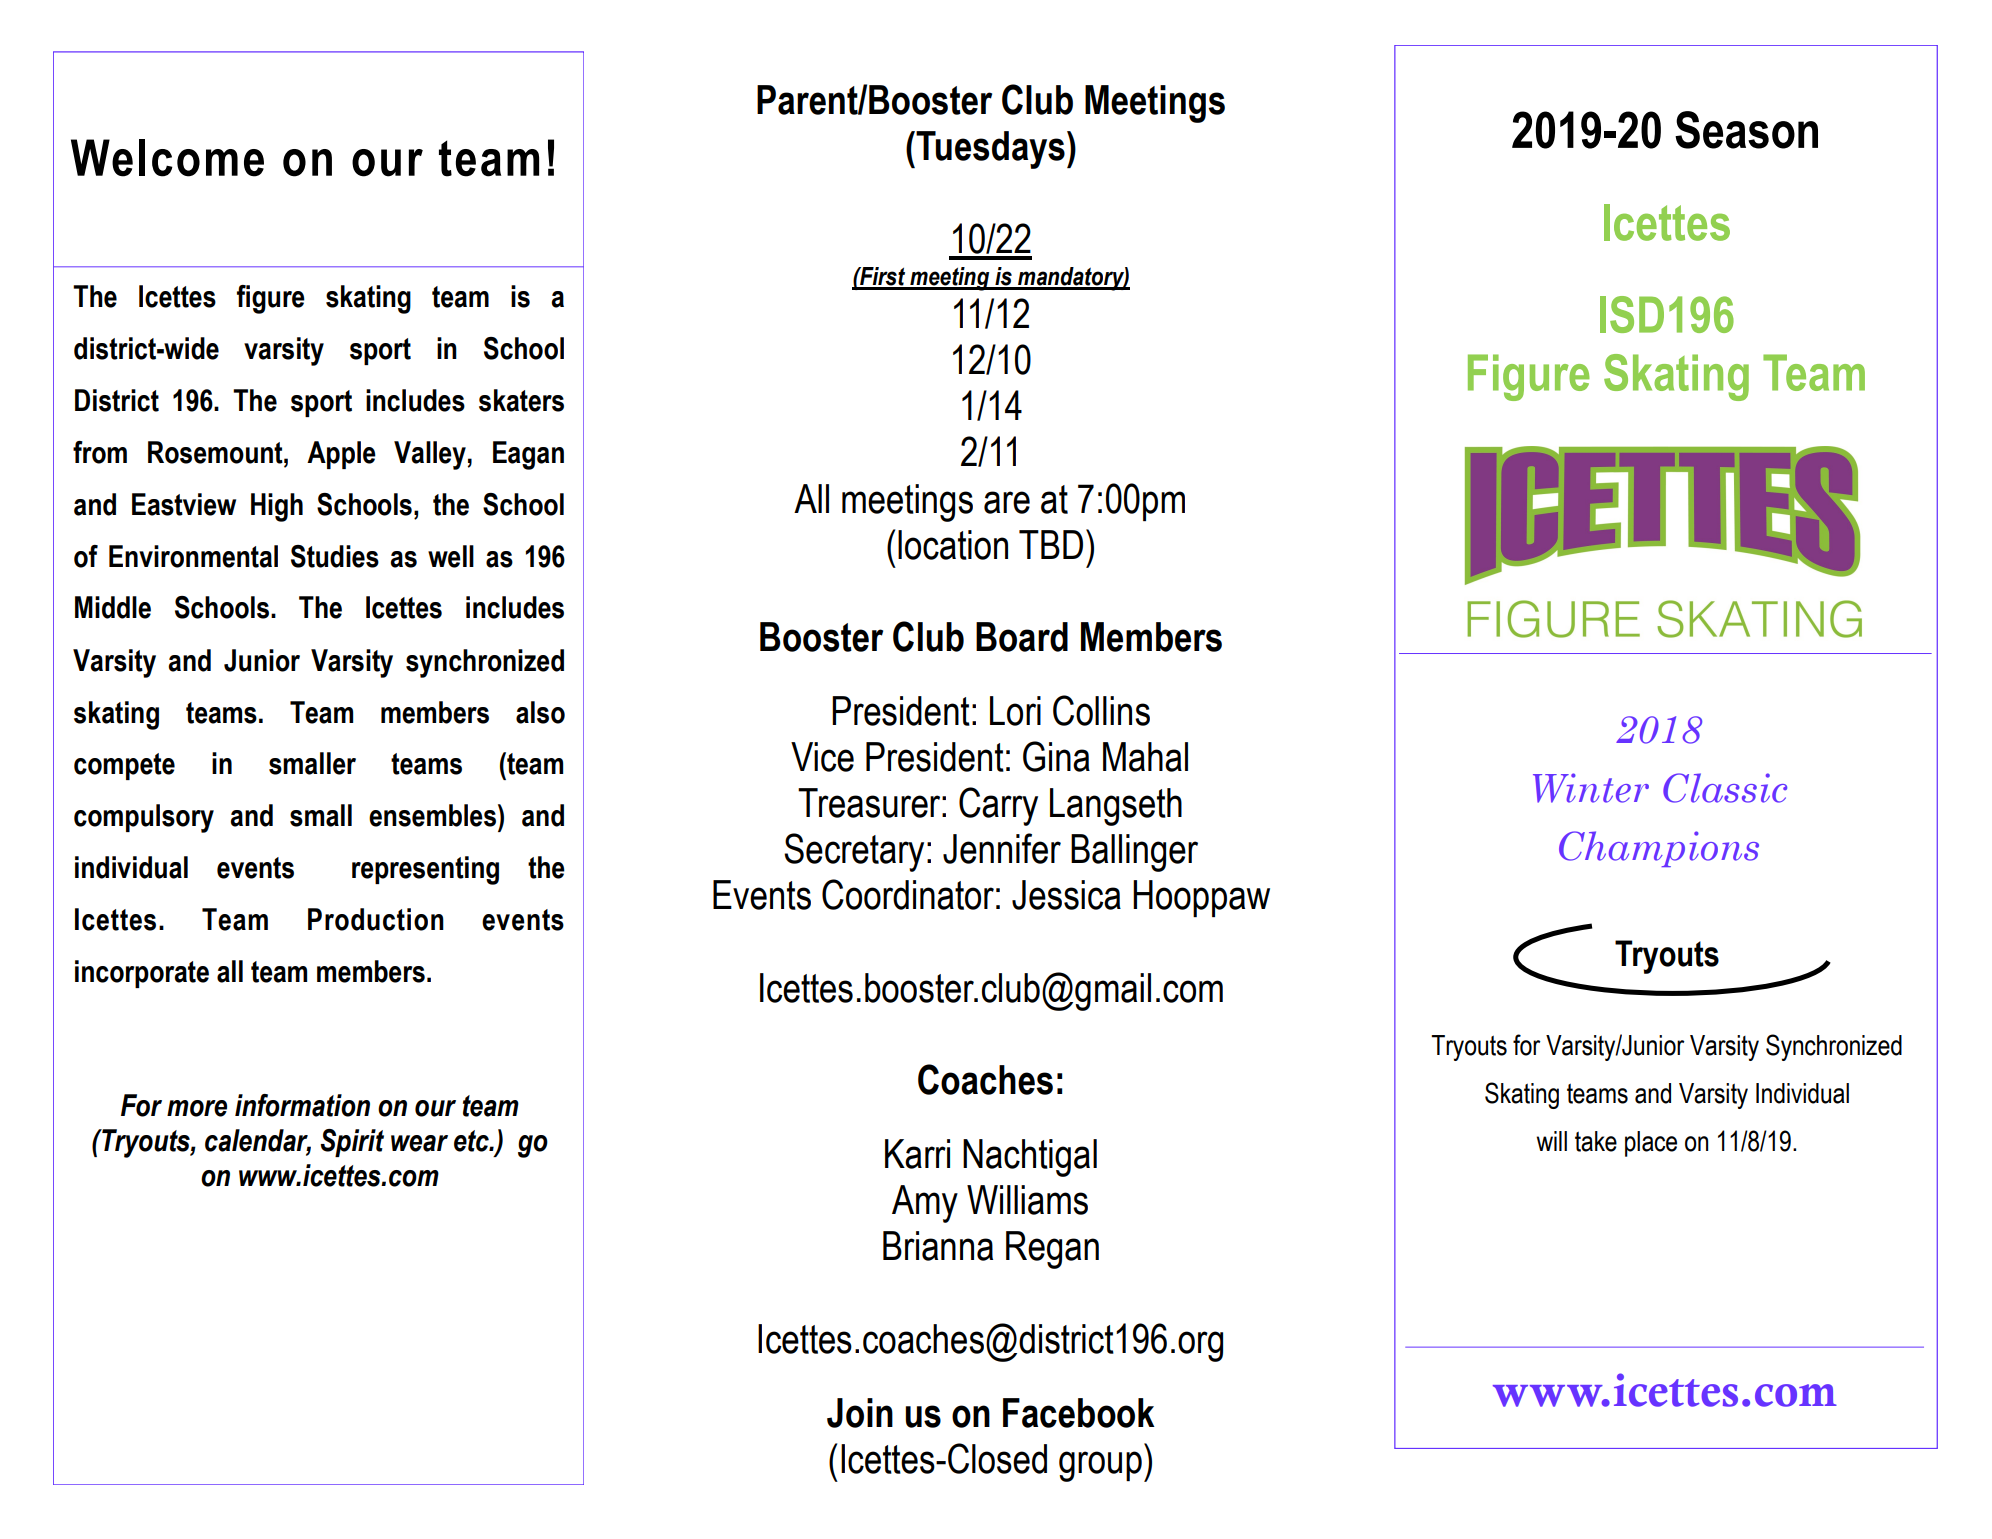  What do you see at coordinates (1591, 788) in the screenshot?
I see `Winter` at bounding box center [1591, 788].
